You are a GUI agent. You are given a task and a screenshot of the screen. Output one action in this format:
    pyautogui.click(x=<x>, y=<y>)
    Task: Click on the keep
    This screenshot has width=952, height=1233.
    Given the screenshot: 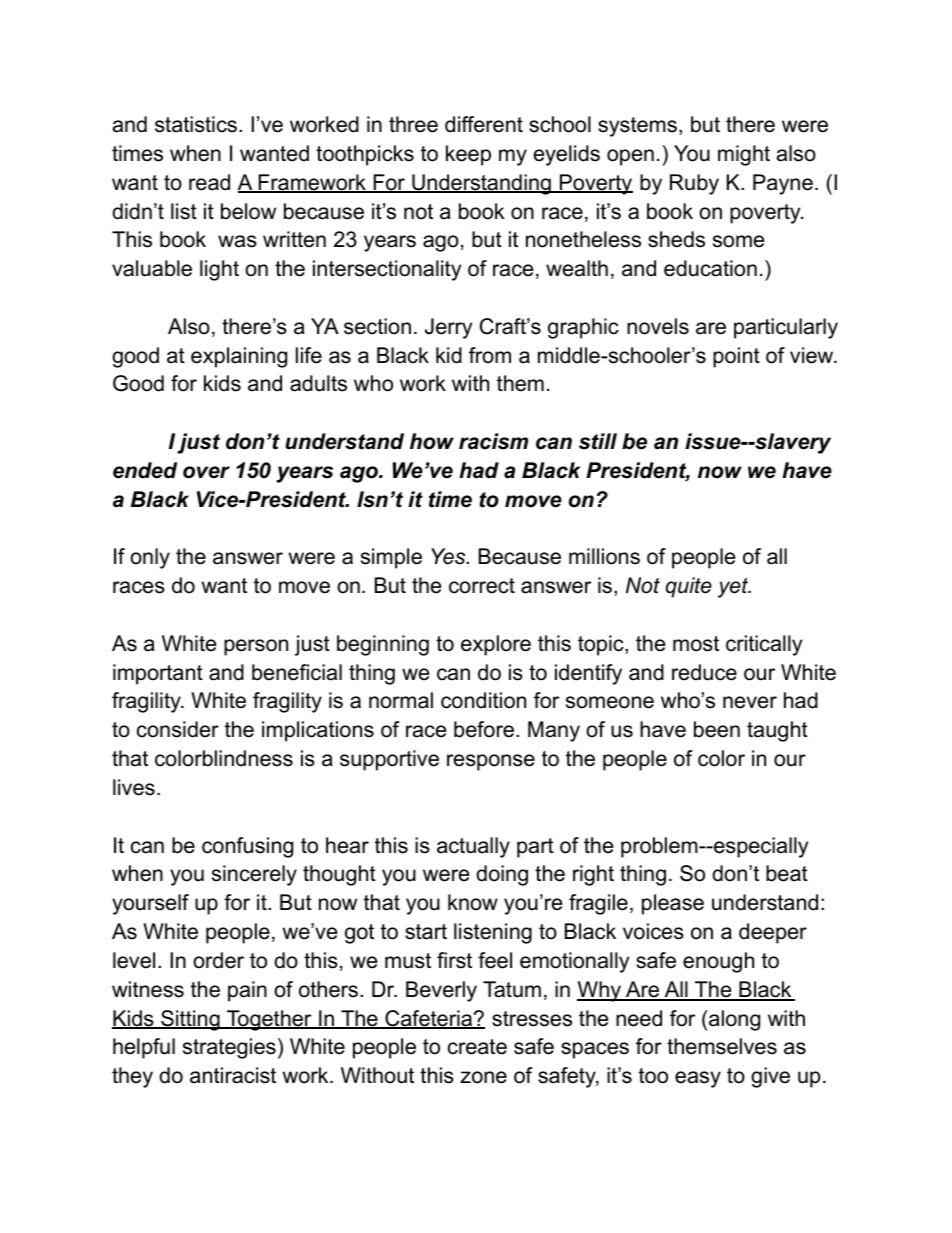 What is the action you would take?
    pyautogui.click(x=468, y=155)
